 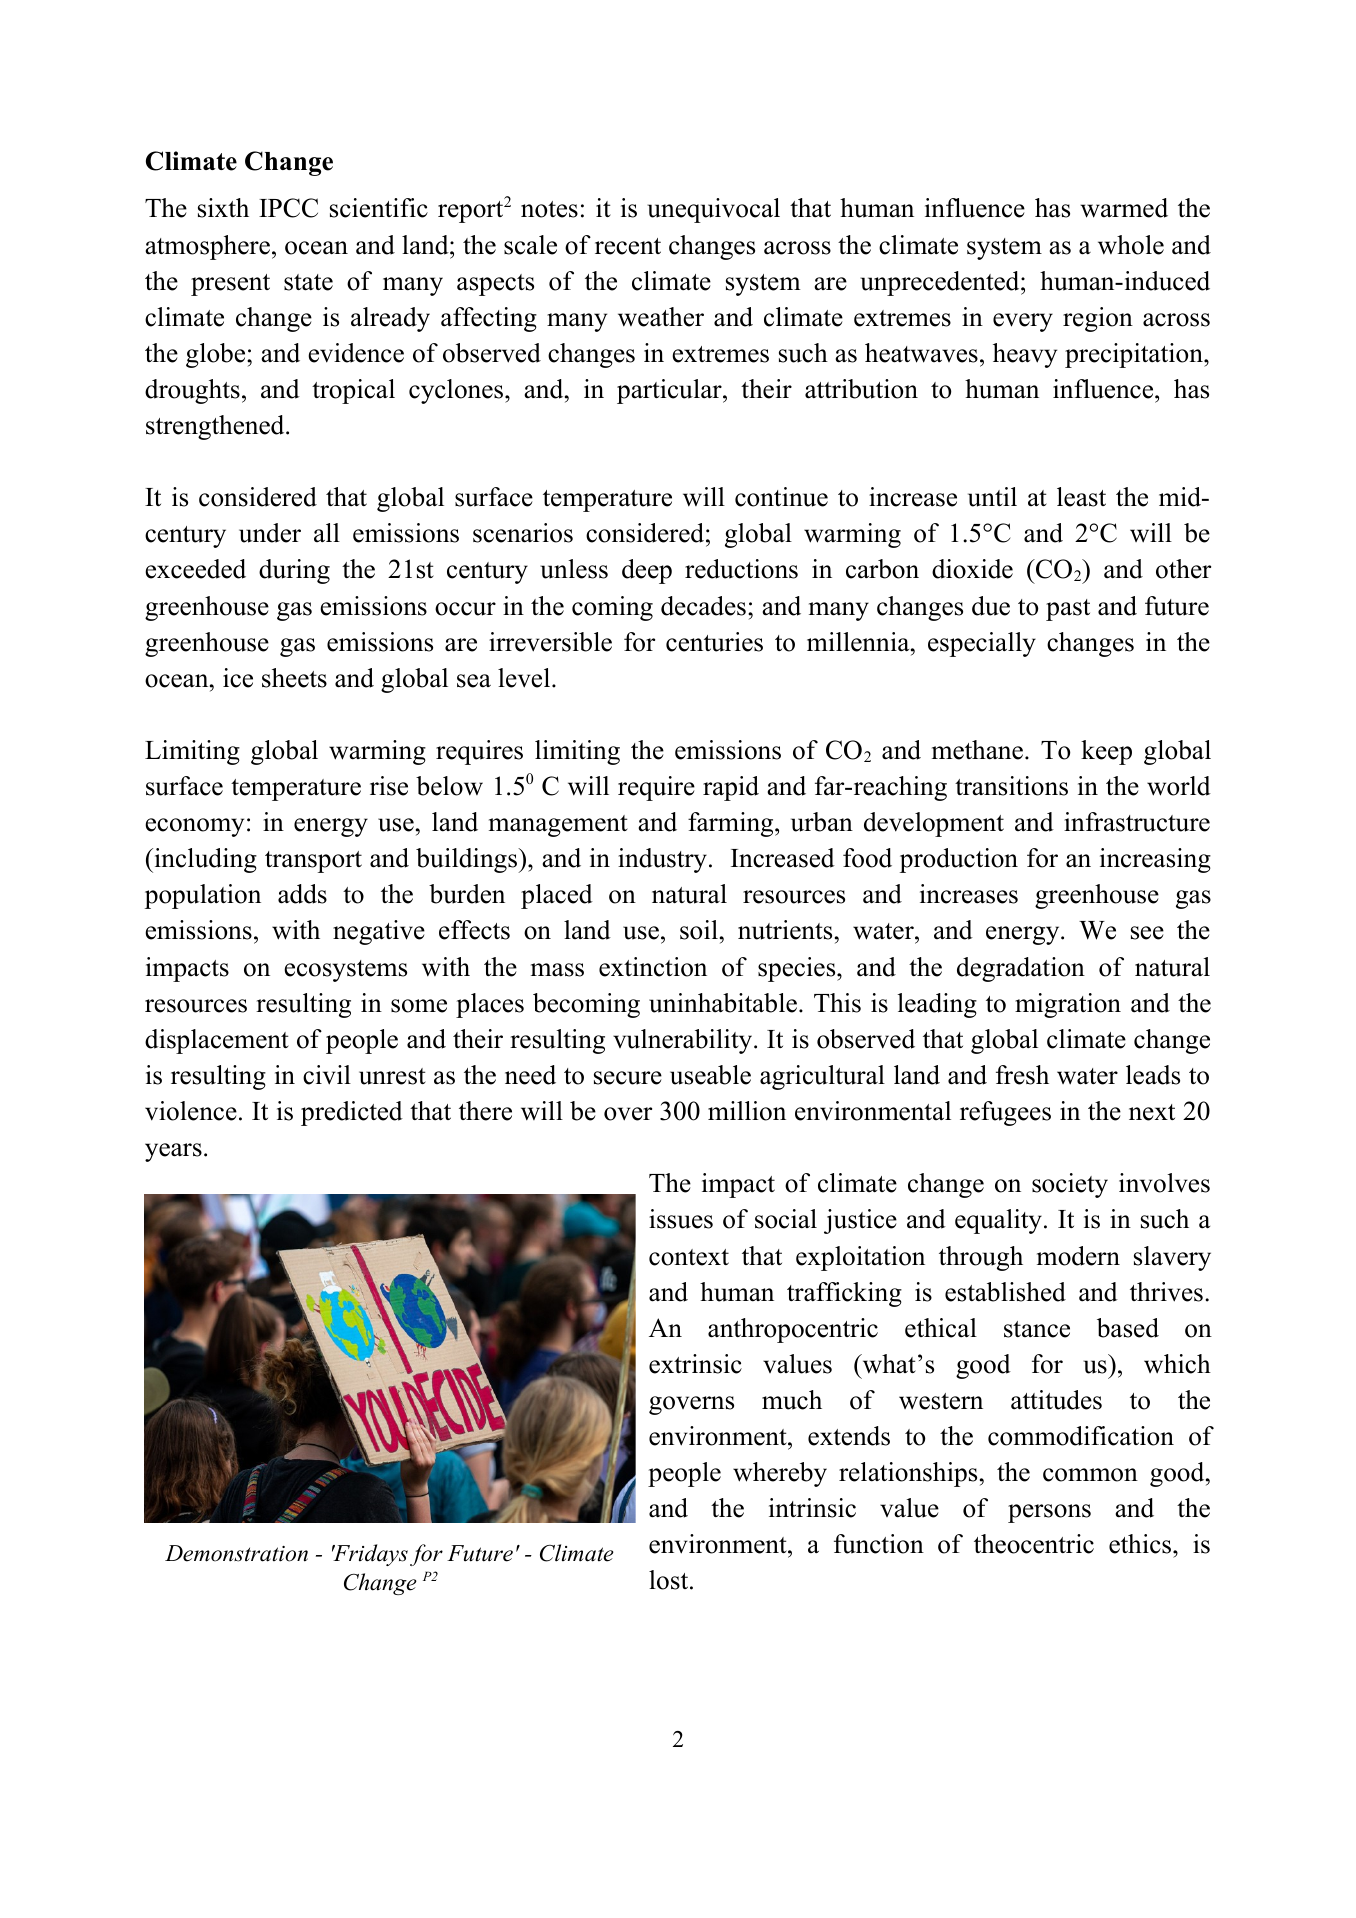 I want to click on lost, so click(x=670, y=1580).
